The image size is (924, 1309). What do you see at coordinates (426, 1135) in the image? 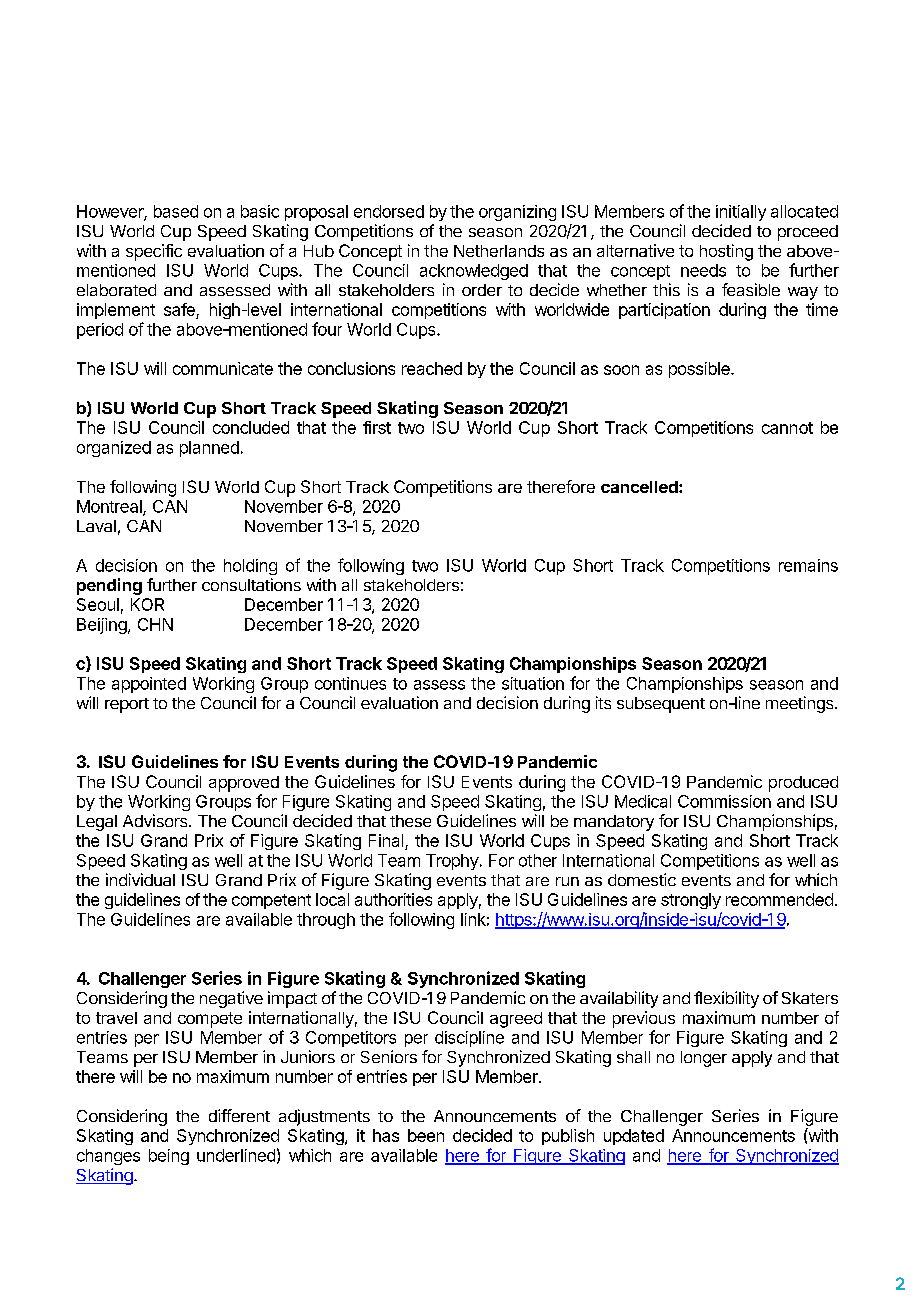
I see `been` at bounding box center [426, 1135].
